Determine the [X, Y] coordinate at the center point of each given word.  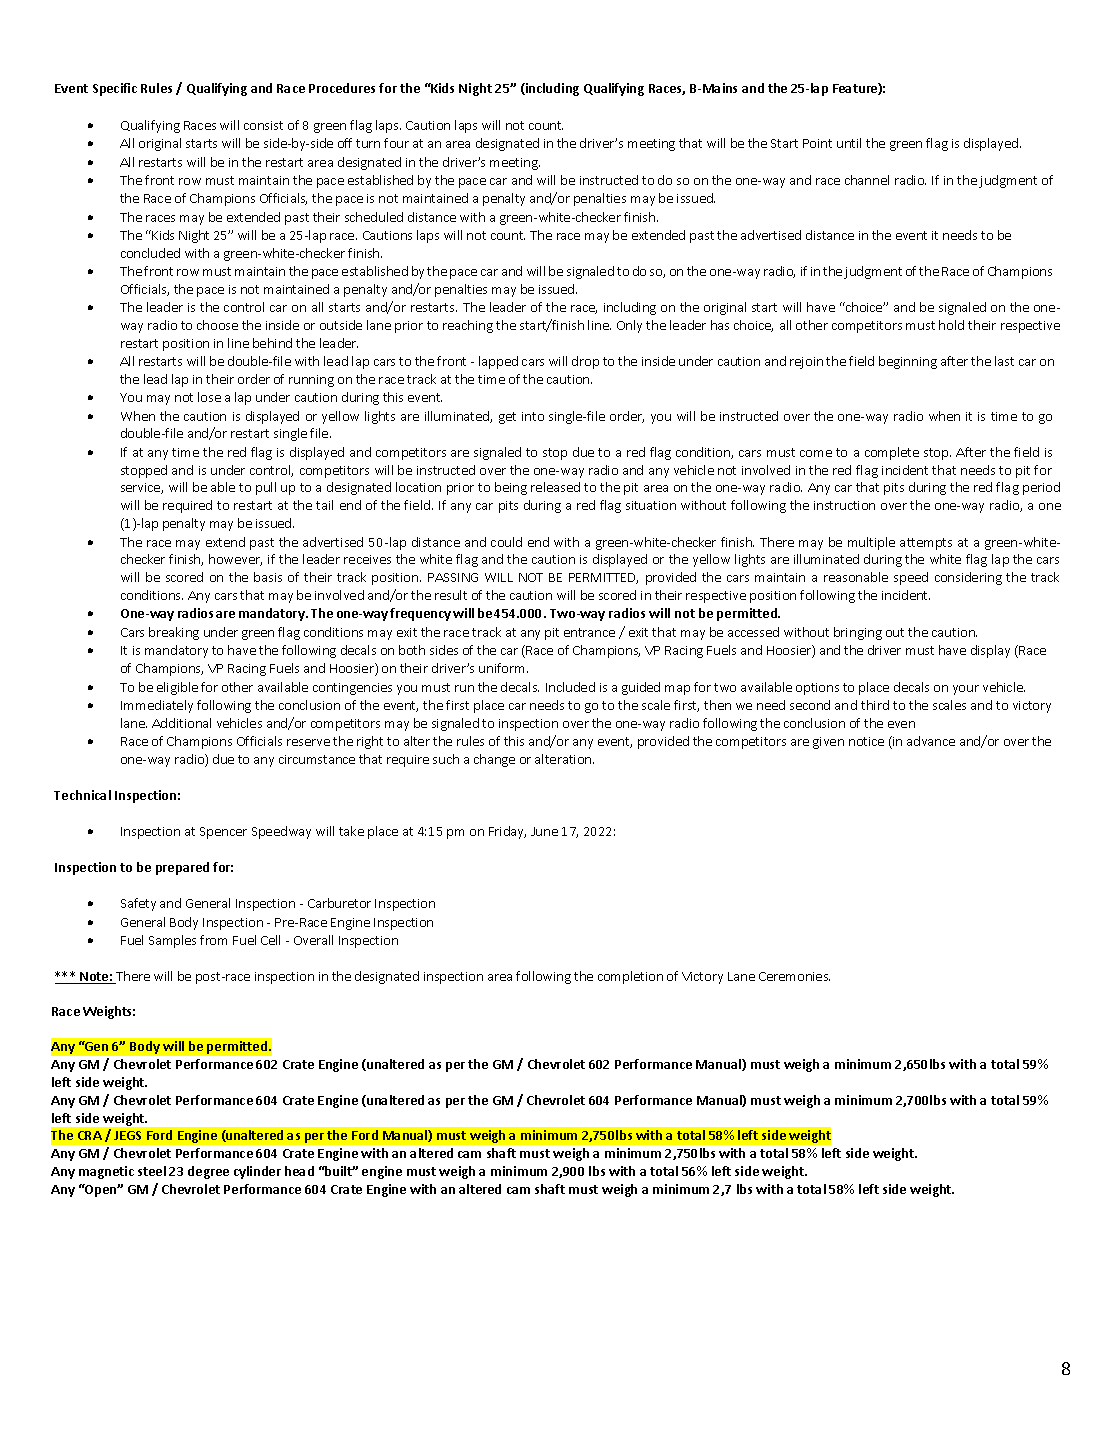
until [849, 143]
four [396, 143]
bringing [858, 633]
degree [208, 1172]
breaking [174, 633]
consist [263, 125]
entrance [589, 632]
